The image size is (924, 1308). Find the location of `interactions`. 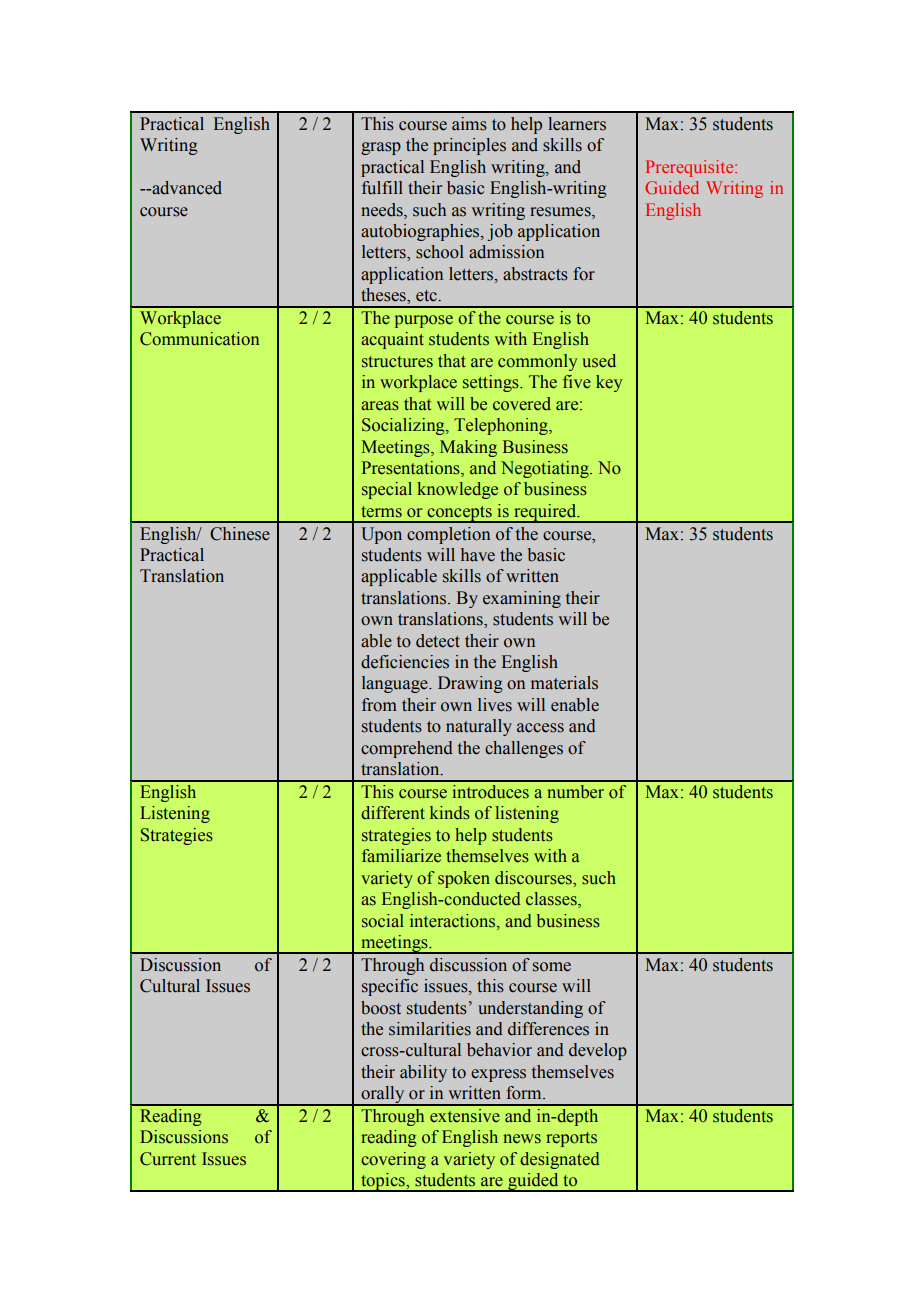

interactions is located at coordinates (454, 921).
